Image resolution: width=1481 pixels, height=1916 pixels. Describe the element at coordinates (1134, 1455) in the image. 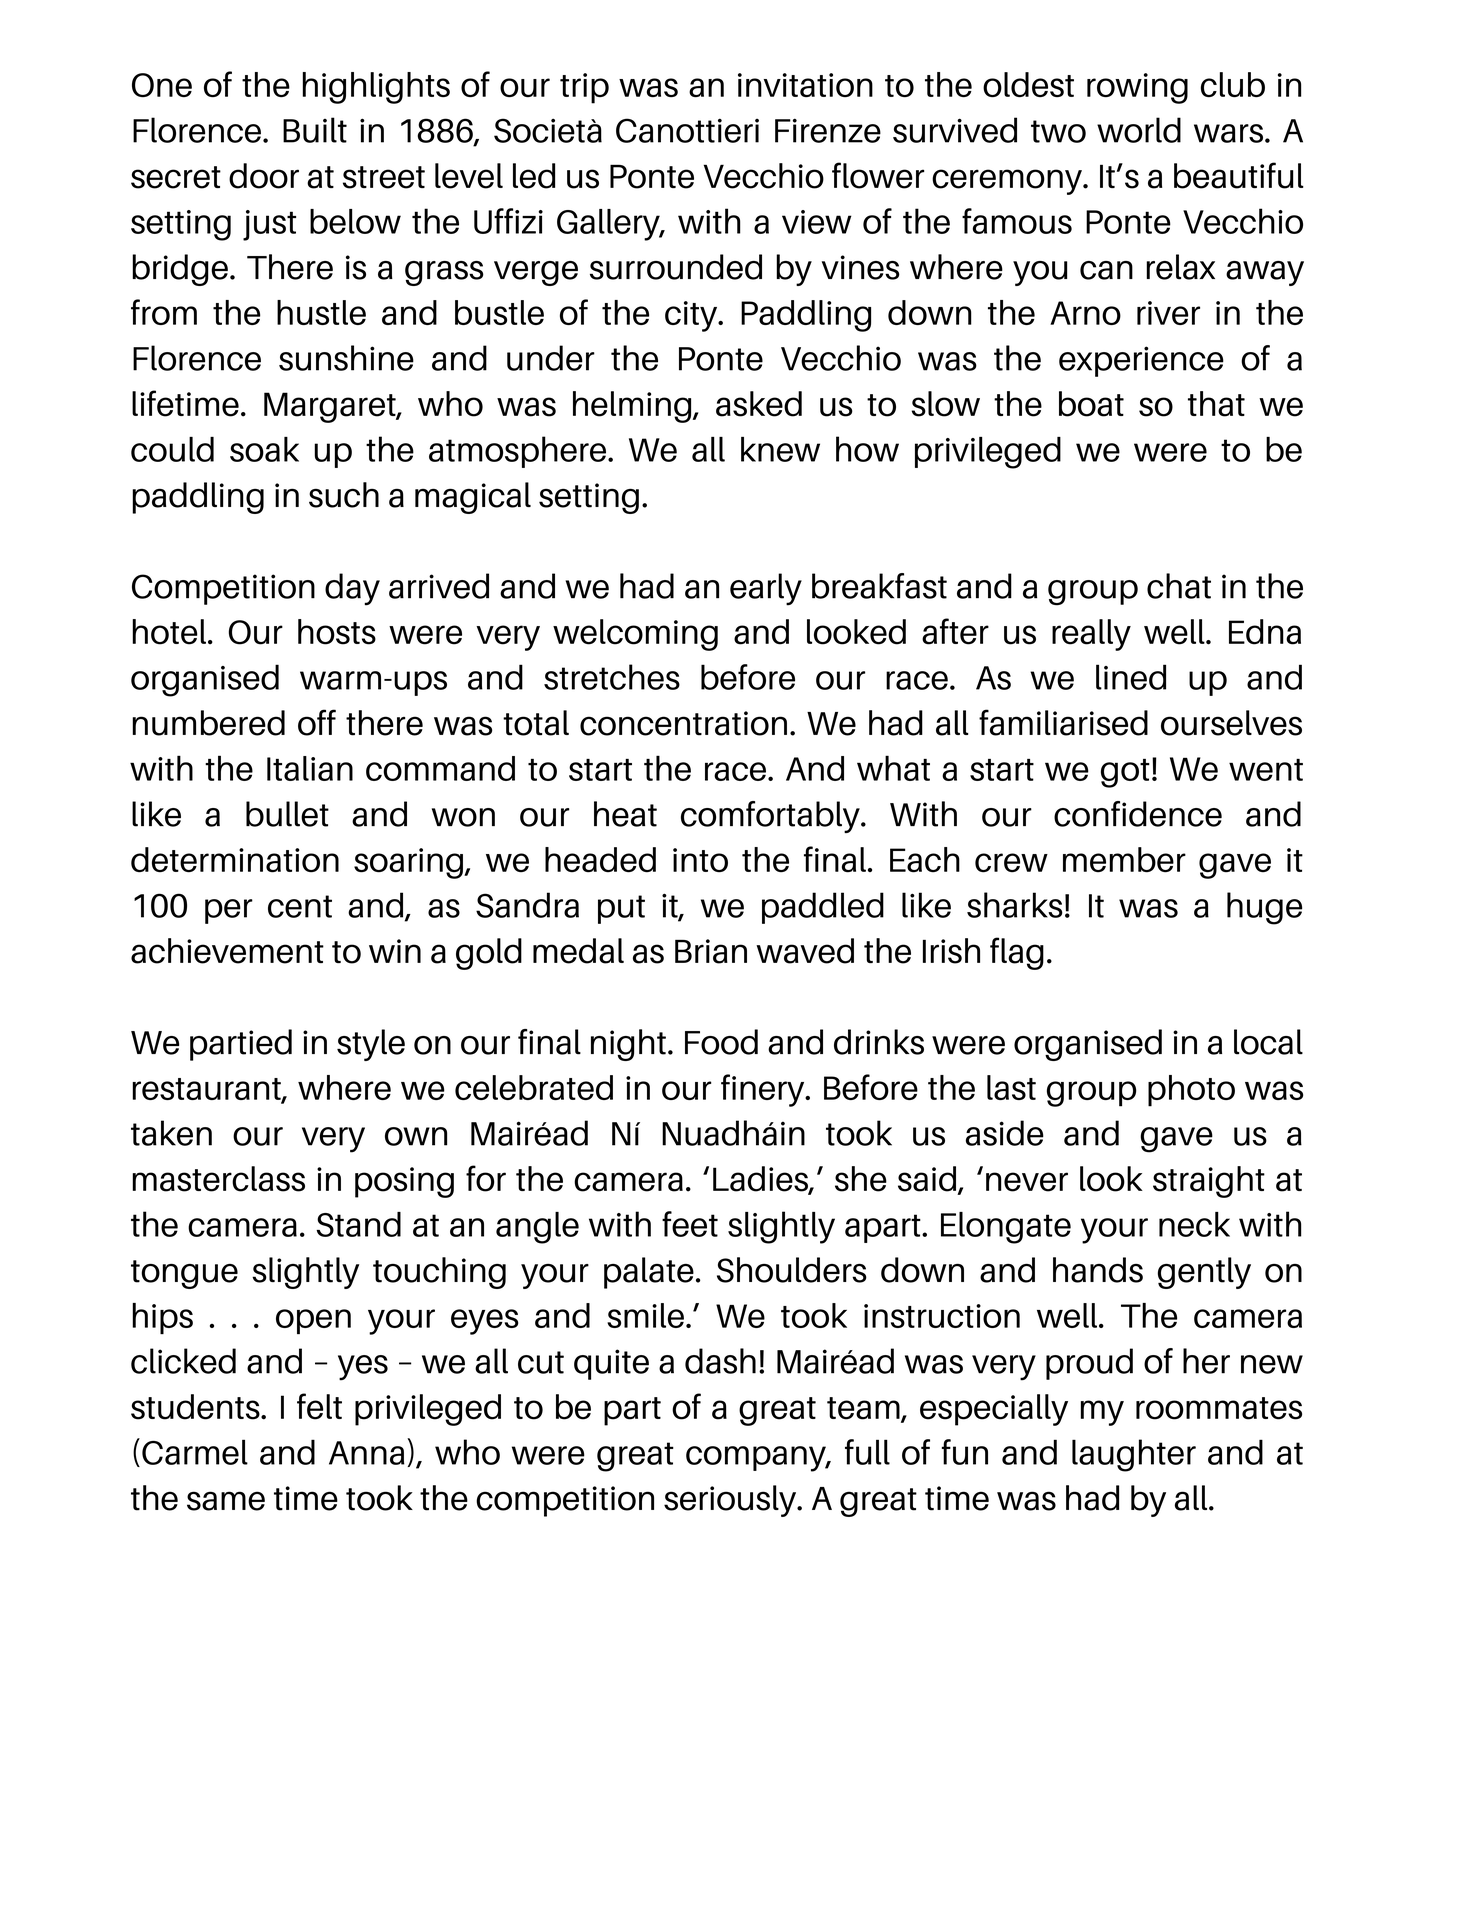

I see `laughter` at that location.
